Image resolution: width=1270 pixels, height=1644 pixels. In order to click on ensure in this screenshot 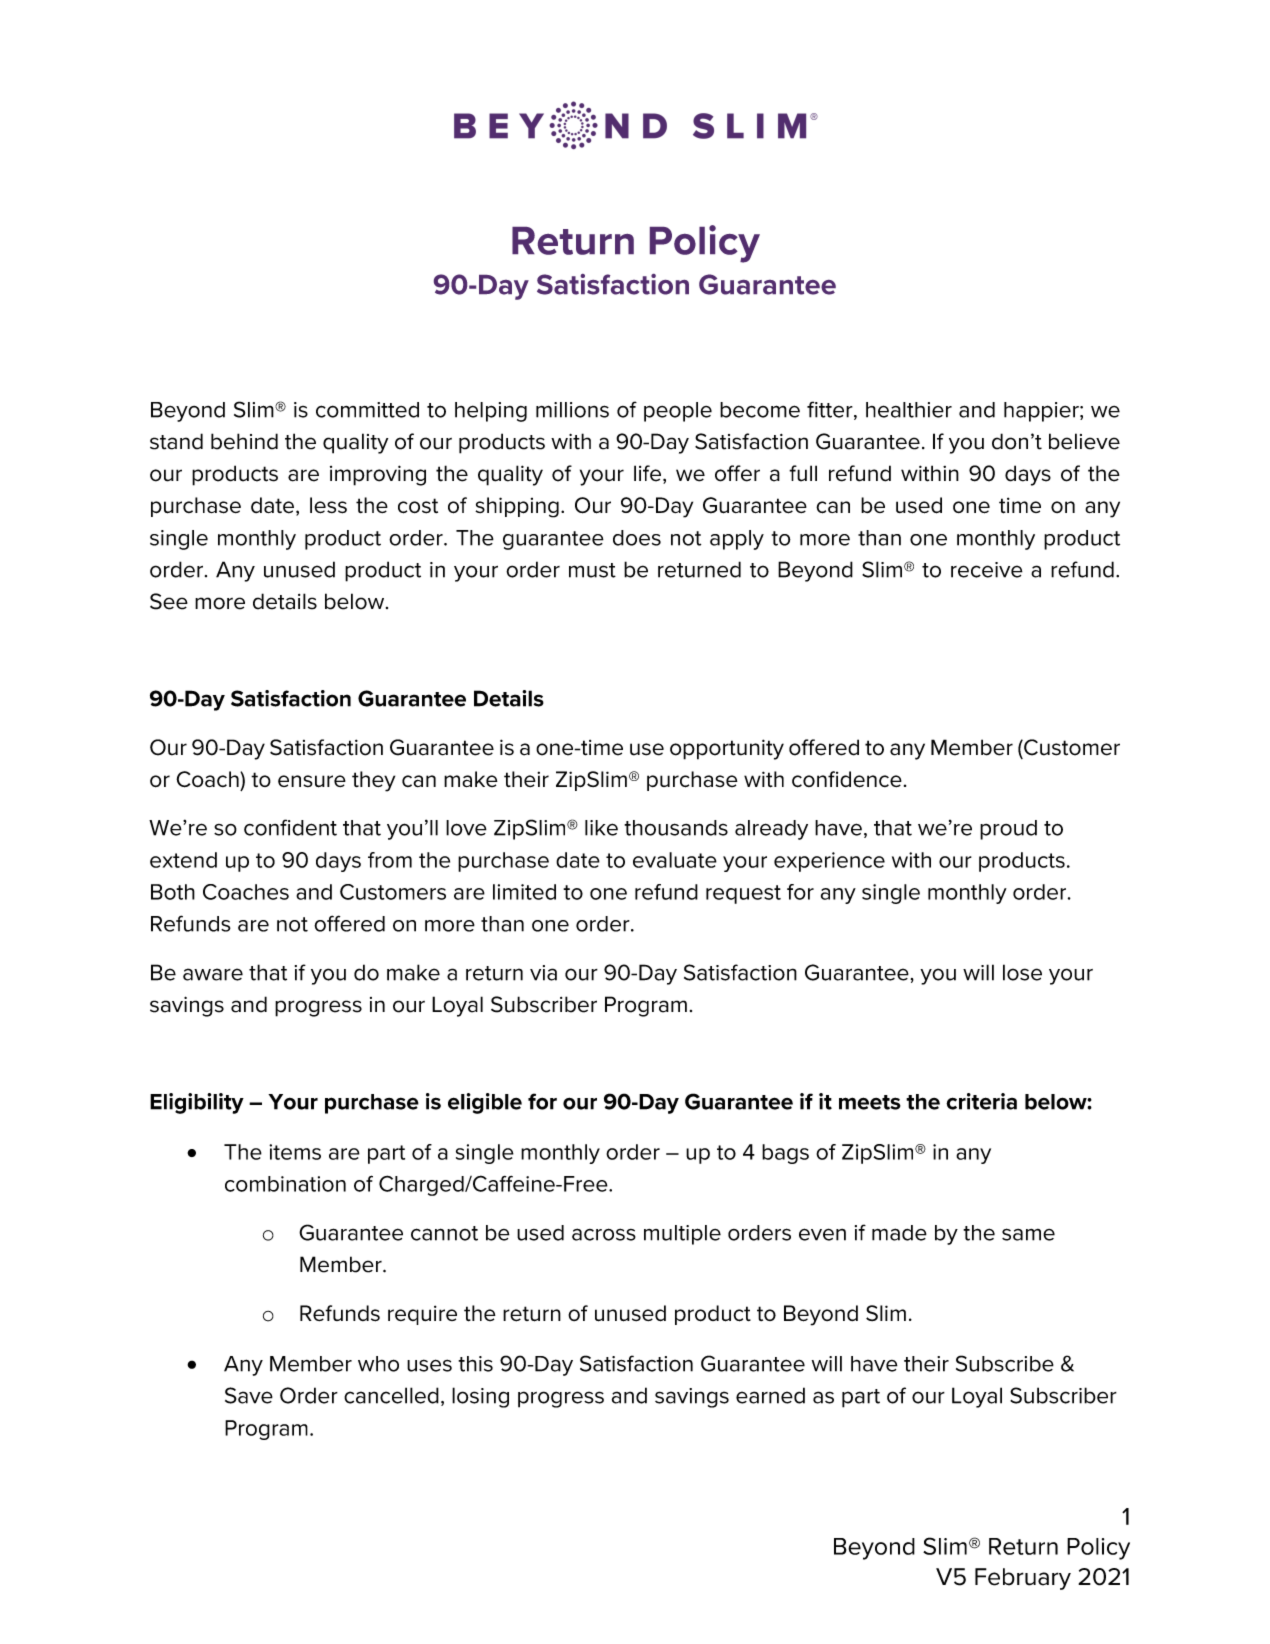, I will do `click(312, 781)`.
